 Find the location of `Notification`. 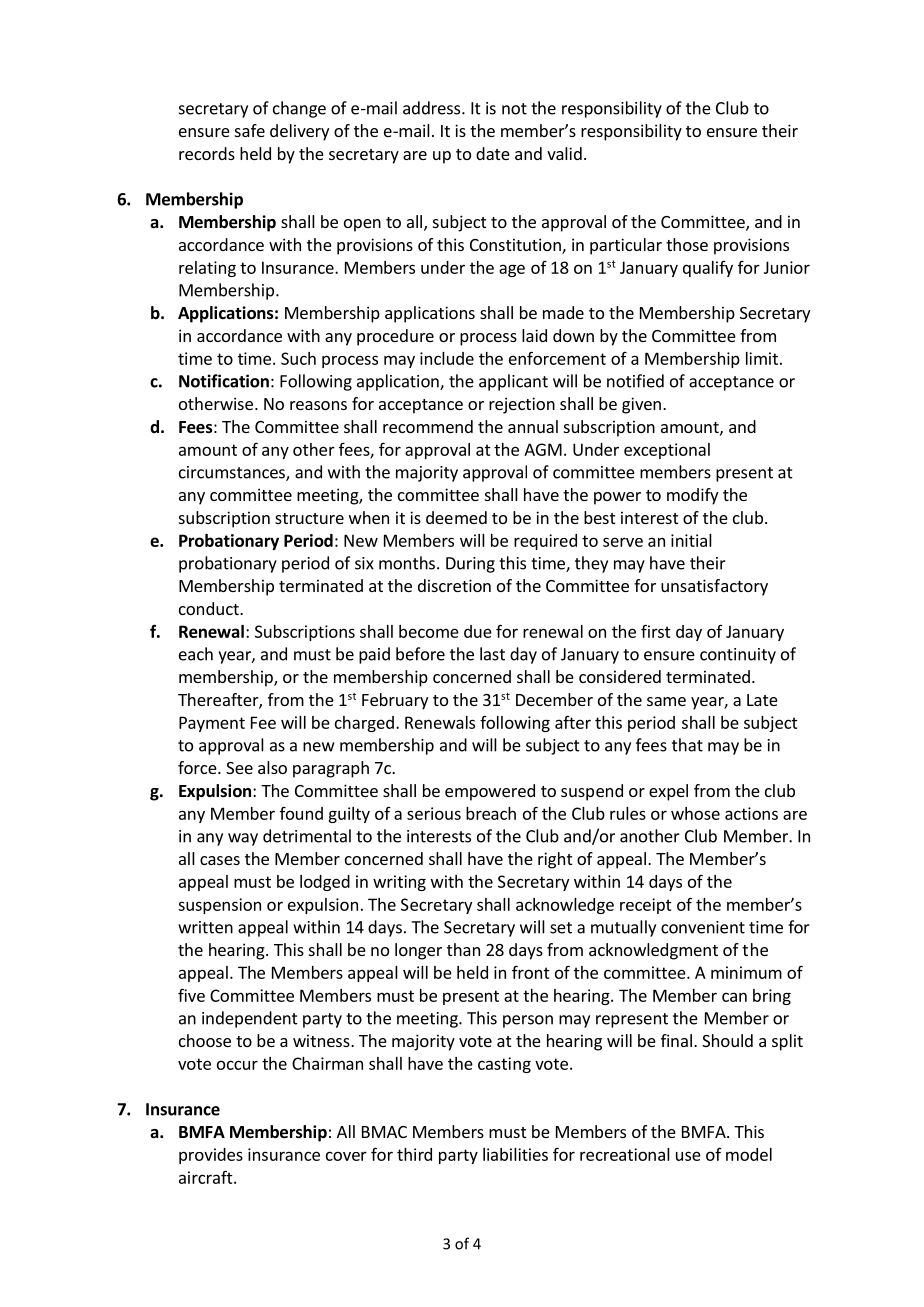

Notification is located at coordinates (224, 381).
